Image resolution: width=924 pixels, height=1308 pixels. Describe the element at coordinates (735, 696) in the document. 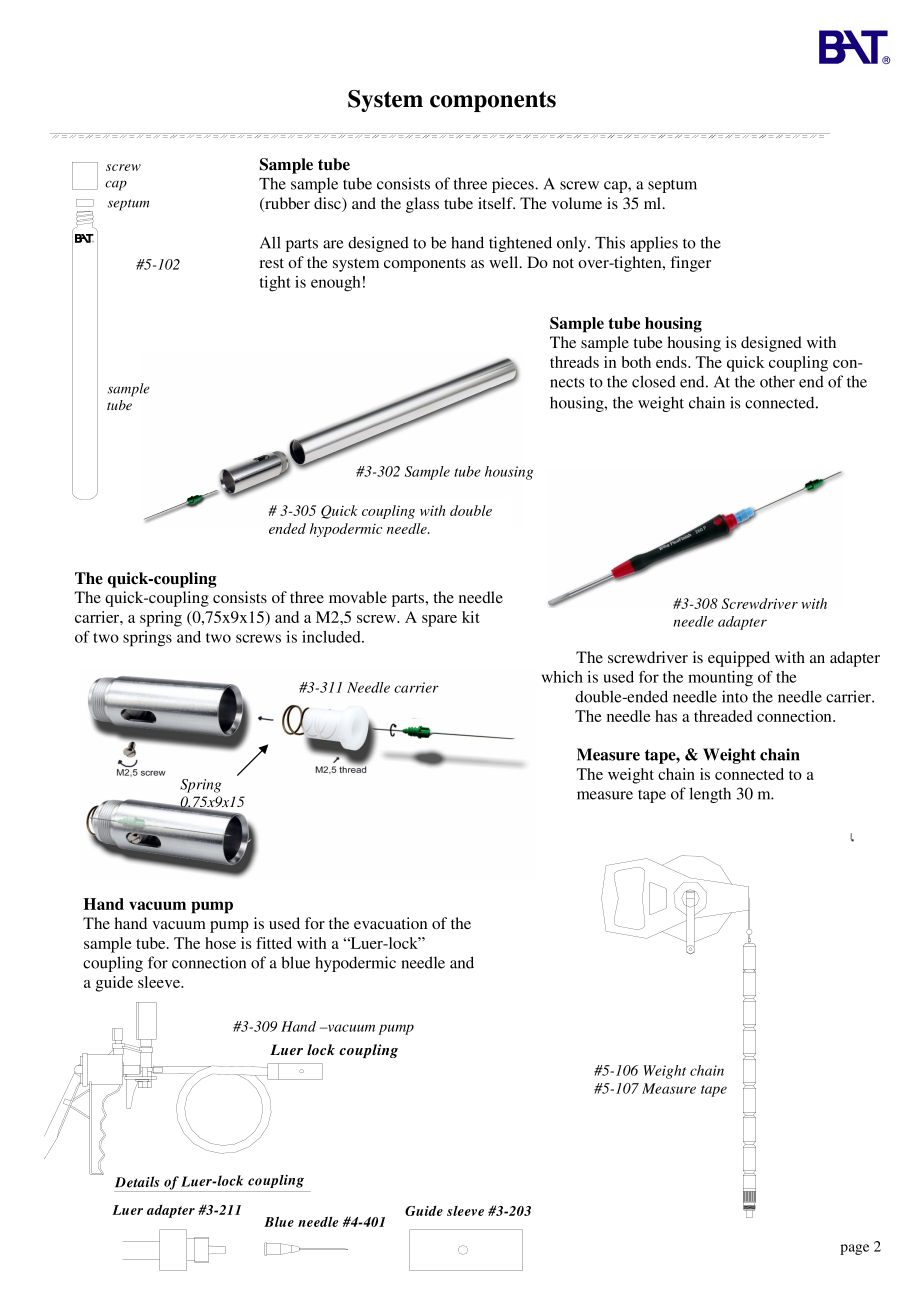

I see `into` at that location.
